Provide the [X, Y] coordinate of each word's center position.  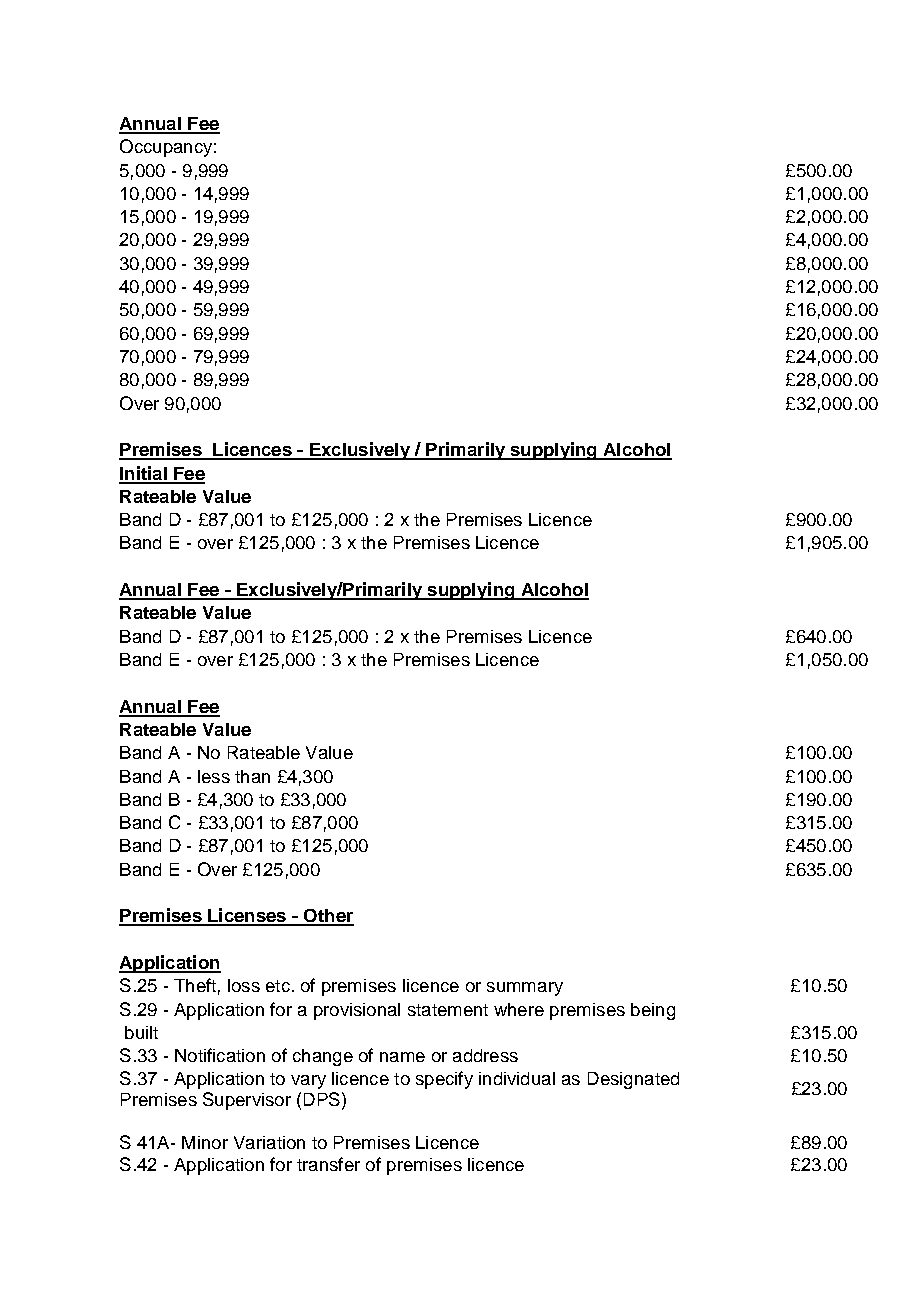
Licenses [247, 916]
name [402, 1057]
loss [244, 985]
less [214, 776]
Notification [220, 1055]
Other [328, 917]
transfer [328, 1164]
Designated [633, 1080]
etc [278, 986]
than [252, 776]
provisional [357, 1011]
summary [525, 989]
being [653, 1011]
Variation [269, 1142]
